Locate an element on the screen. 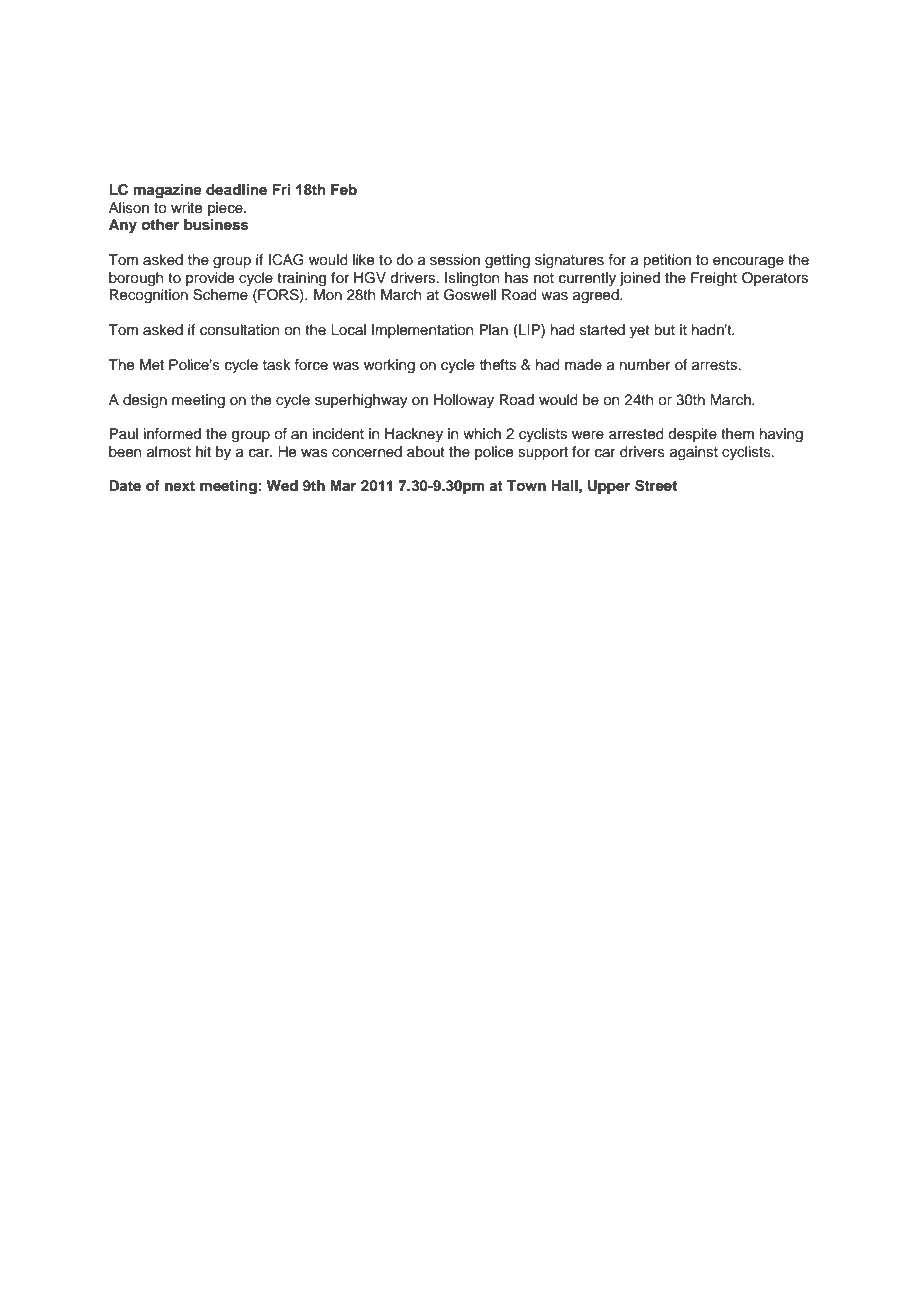 The height and width of the screenshot is (1308, 924). Implementation is located at coordinates (422, 331).
